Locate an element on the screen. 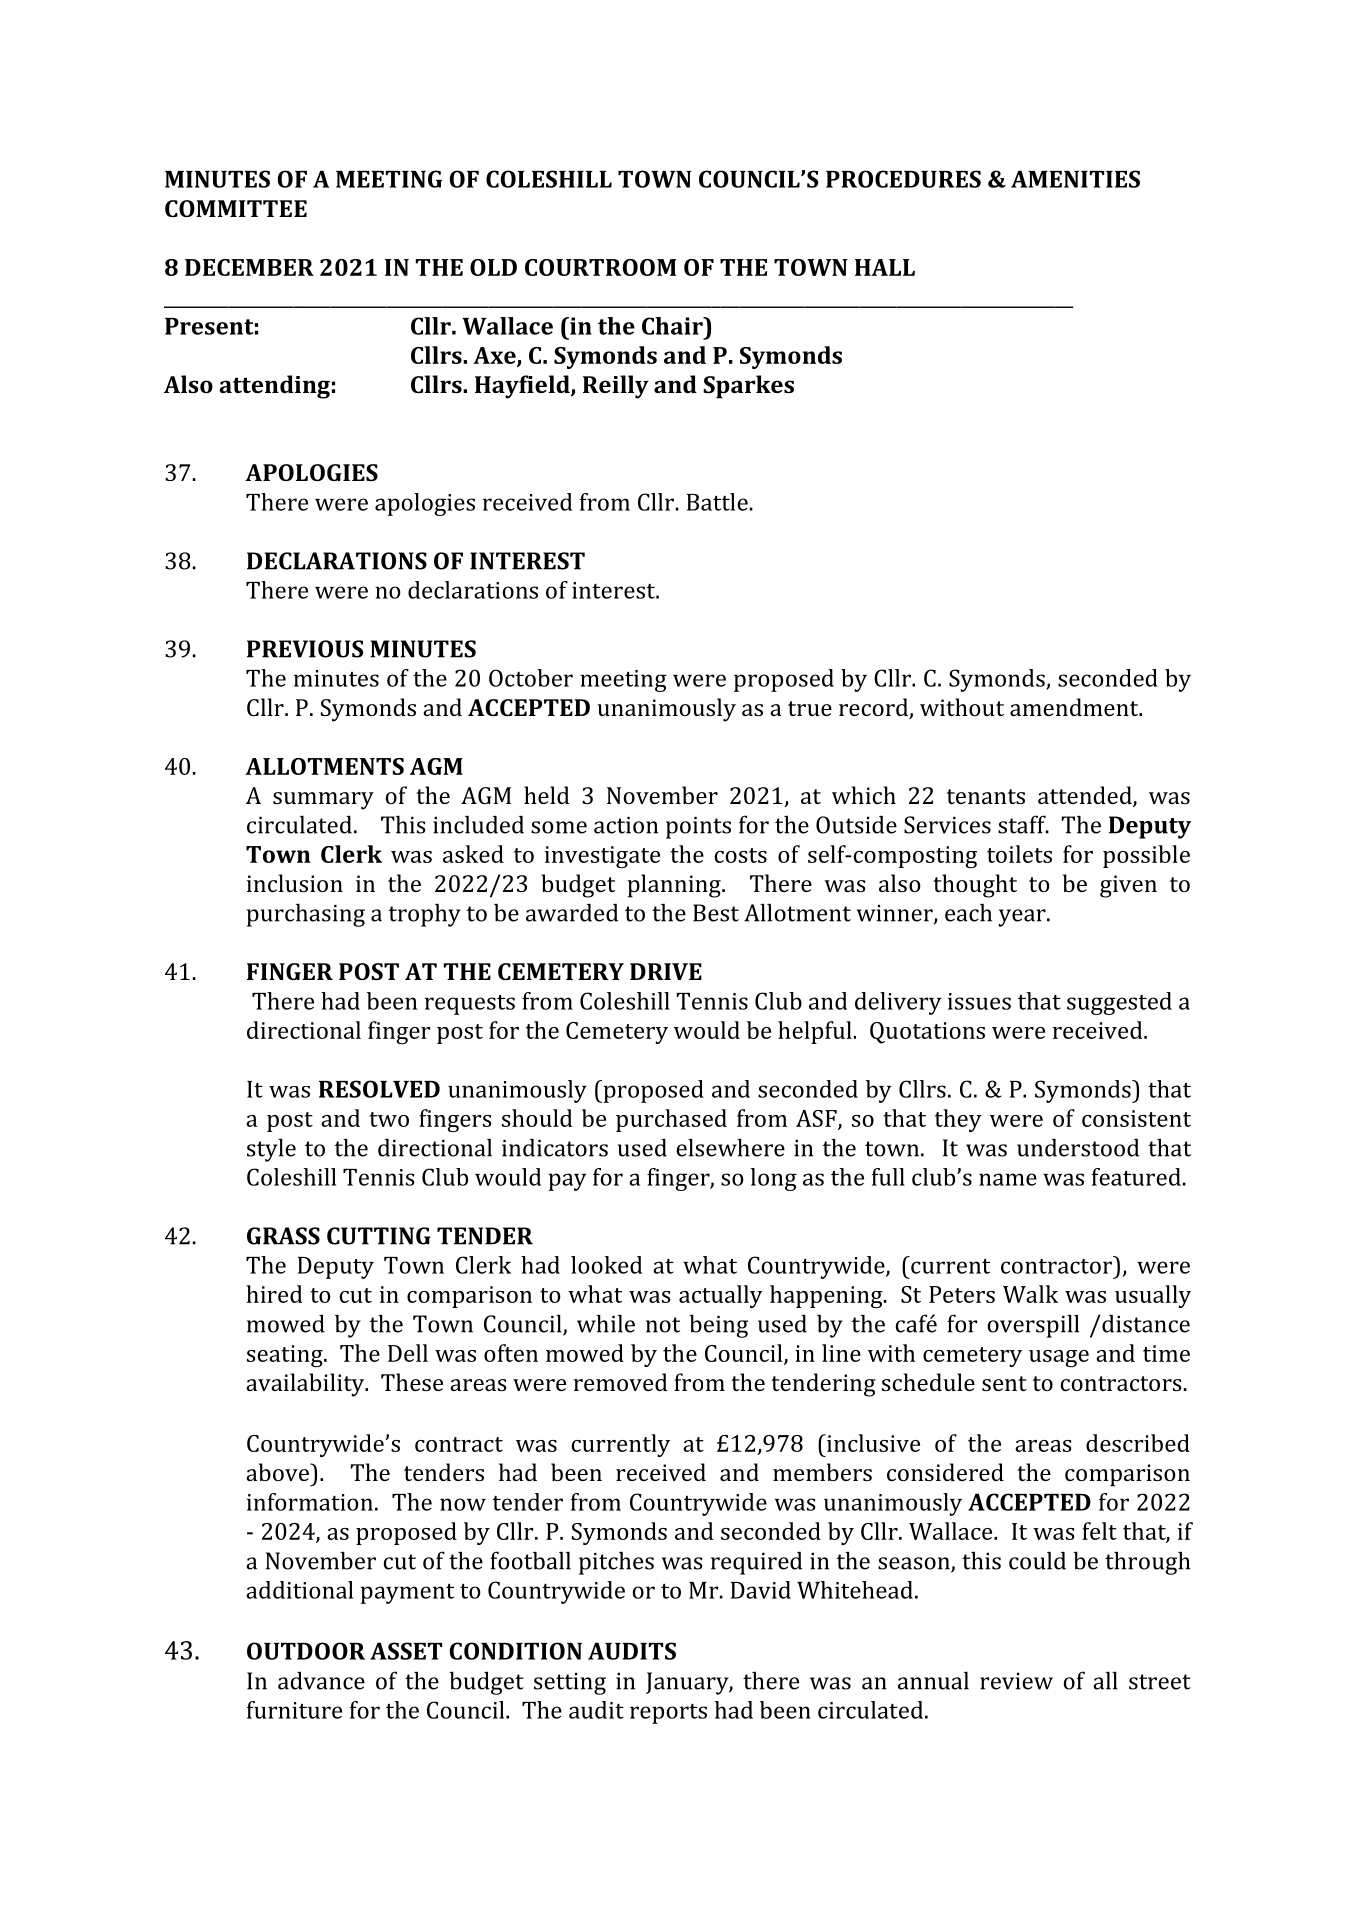 The image size is (1355, 1916). name is located at coordinates (1008, 1179).
